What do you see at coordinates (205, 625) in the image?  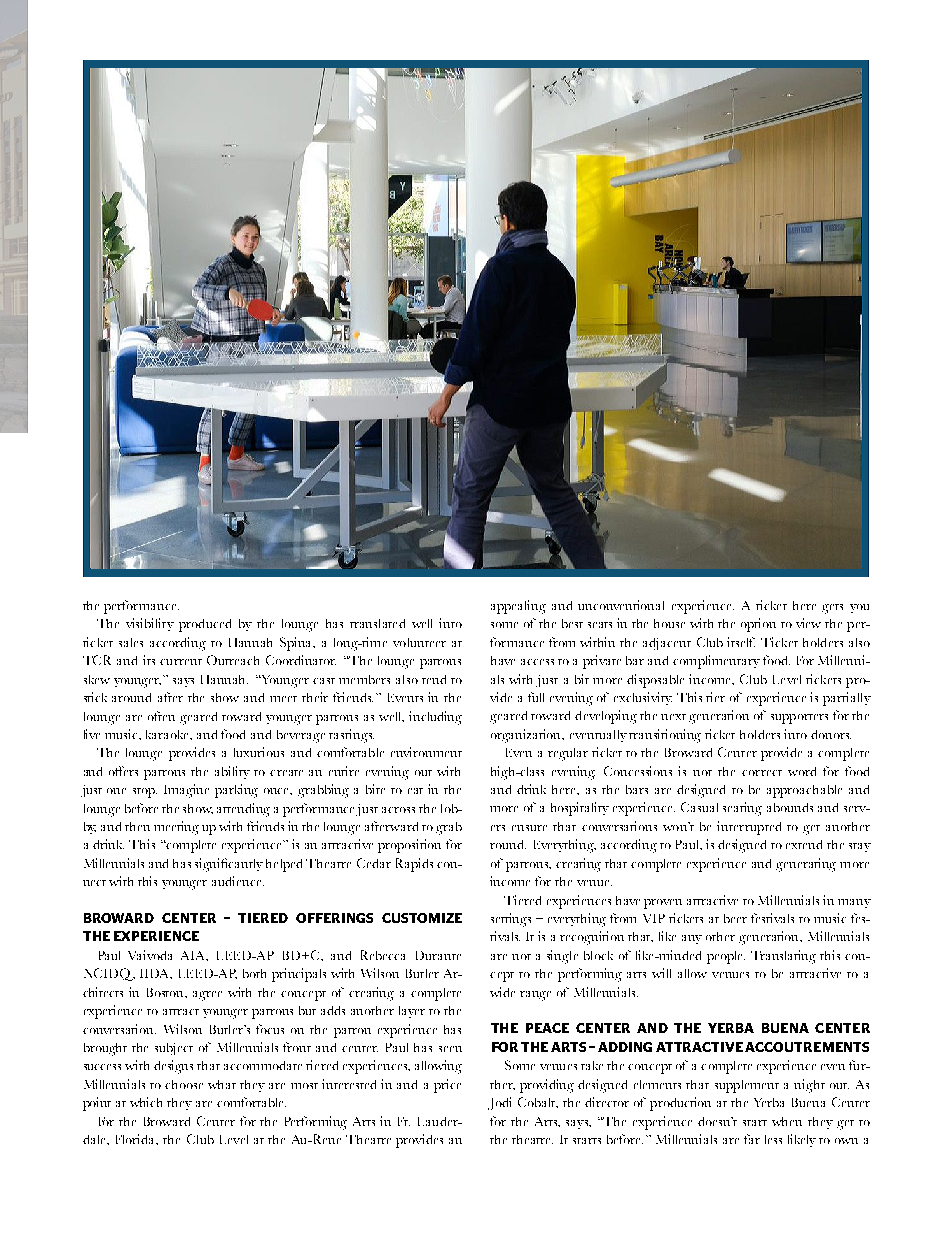 I see `produced` at bounding box center [205, 625].
